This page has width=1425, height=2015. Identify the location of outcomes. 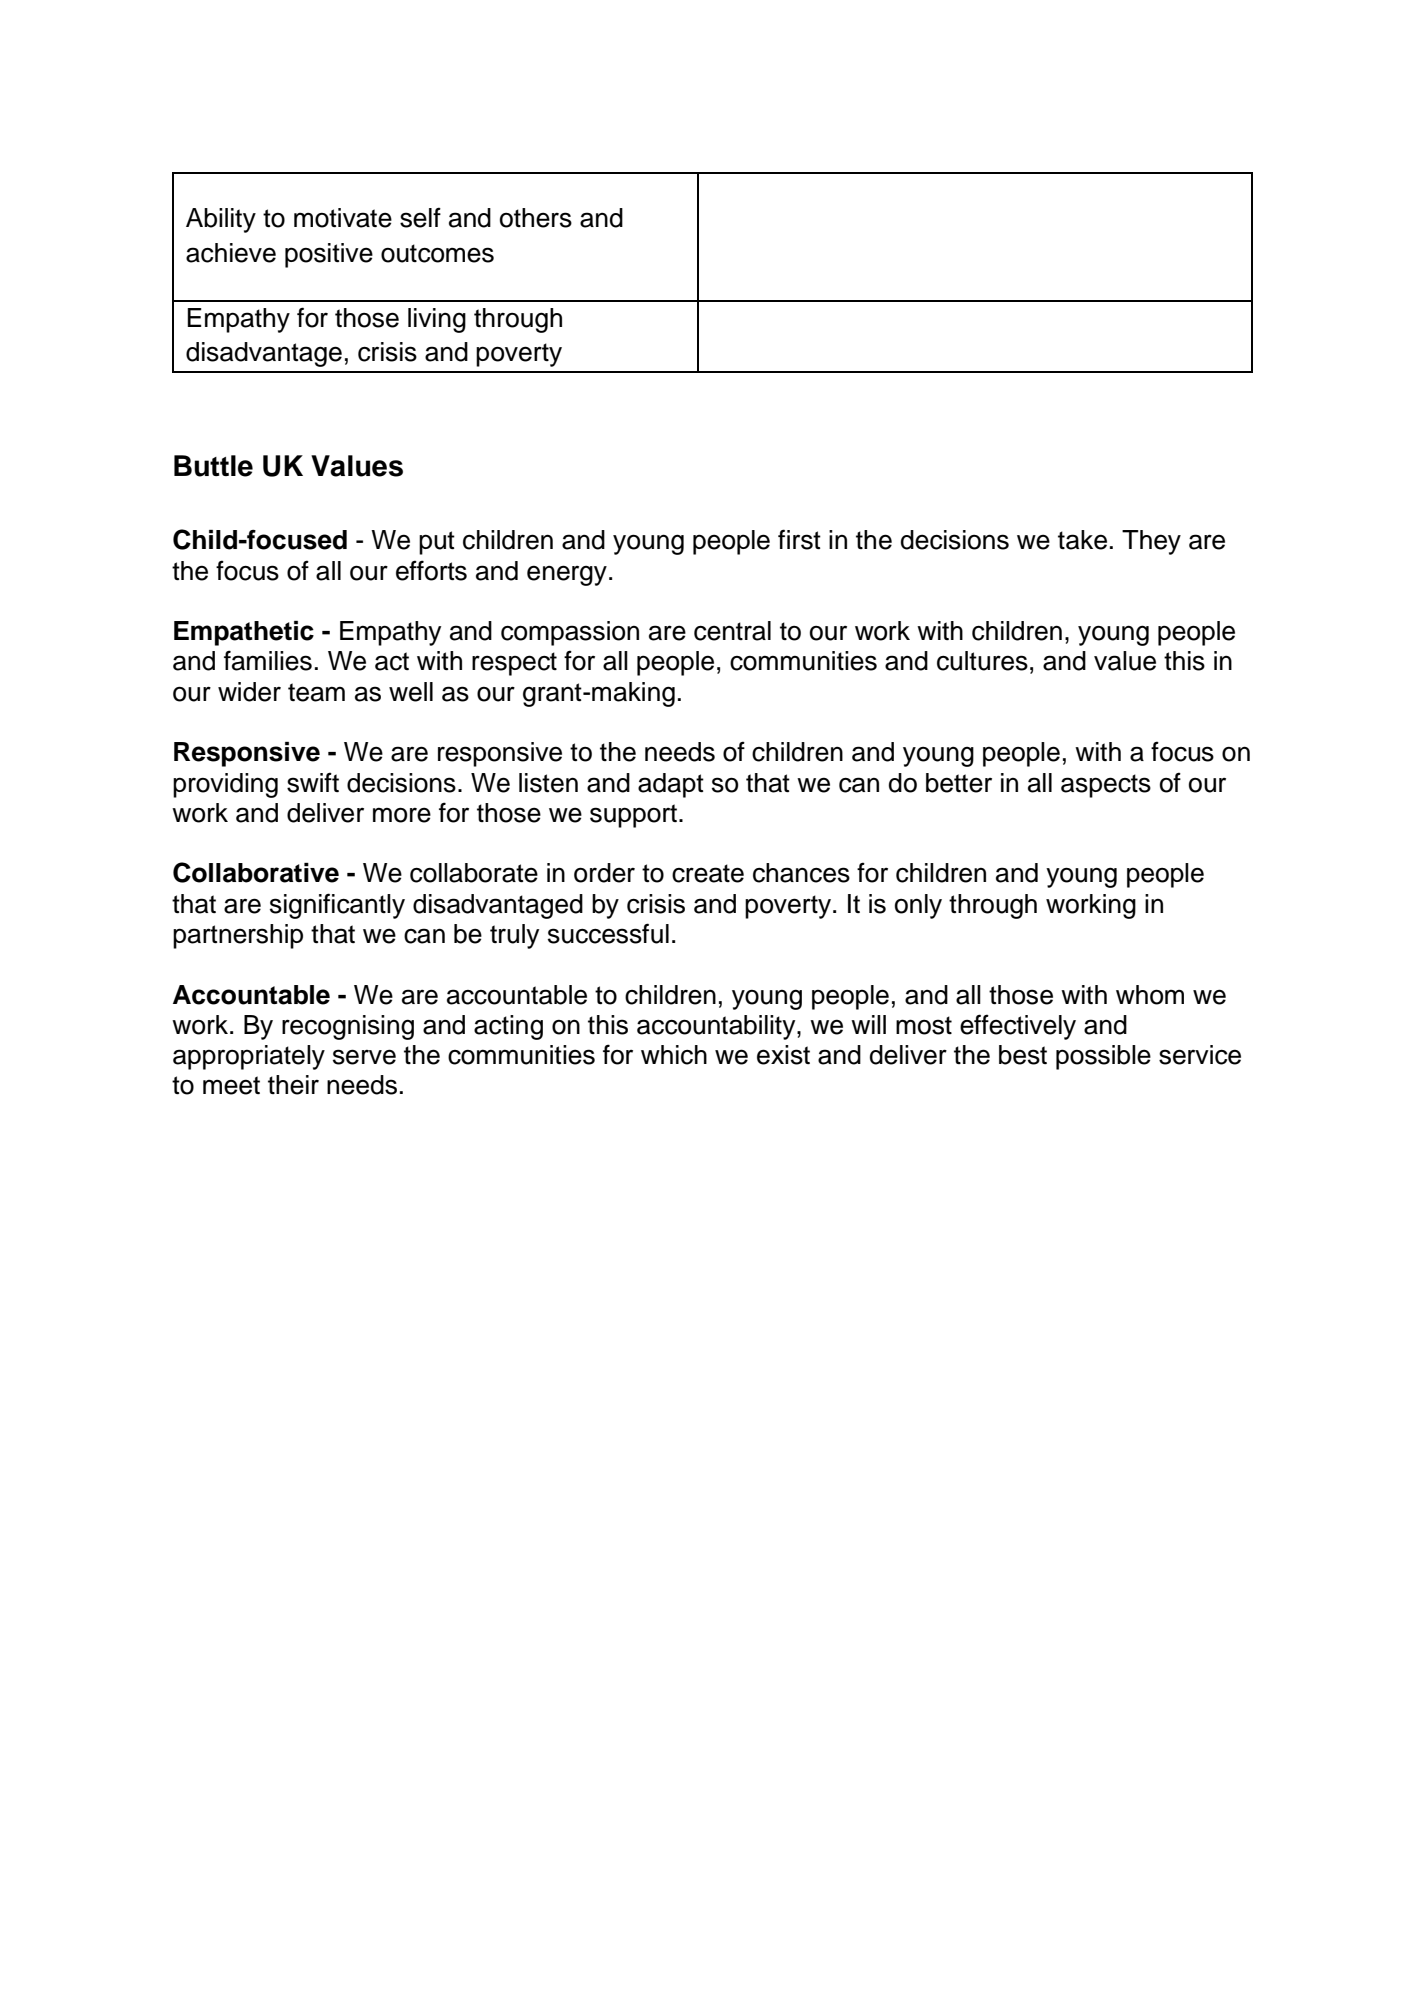
(437, 253).
